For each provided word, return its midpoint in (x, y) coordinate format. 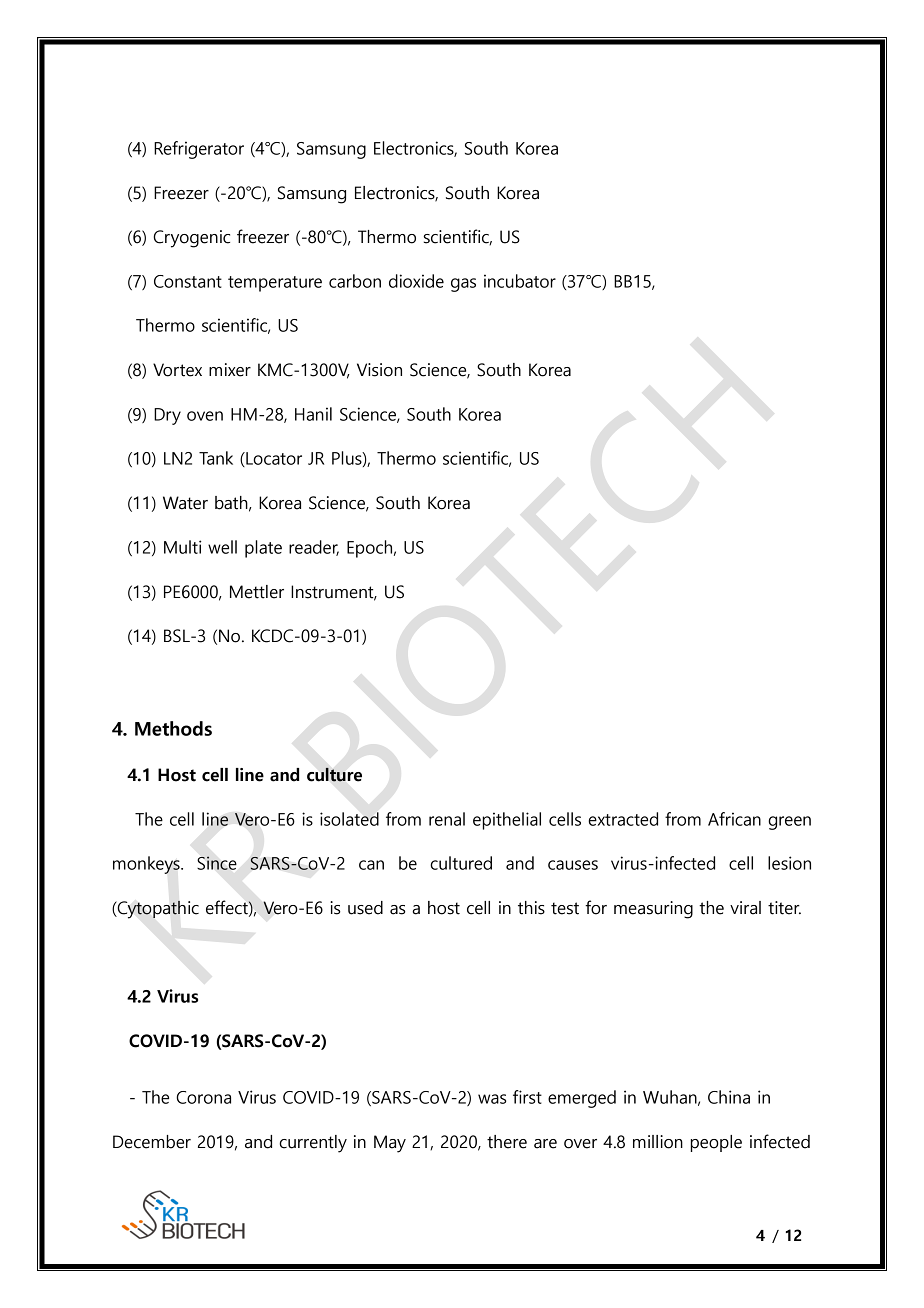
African (734, 819)
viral (745, 908)
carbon (355, 281)
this (531, 908)
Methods (173, 728)
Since (217, 863)
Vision (379, 370)
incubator (520, 281)
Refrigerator (199, 150)
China (729, 1097)
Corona (203, 1097)
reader (314, 548)
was (492, 1099)
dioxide (416, 281)
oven (205, 416)
